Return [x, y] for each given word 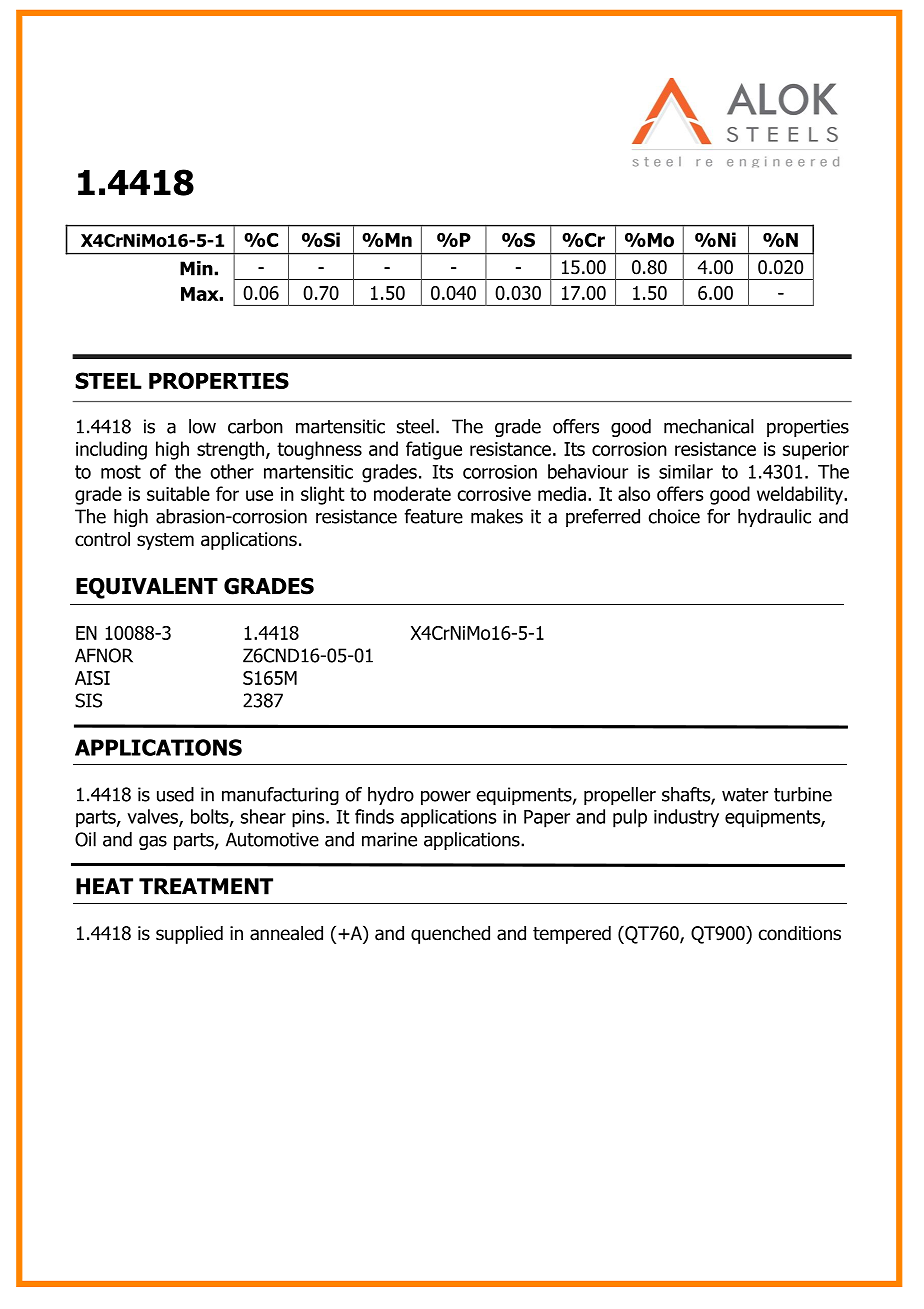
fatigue [434, 450]
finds [374, 816]
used [175, 794]
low [202, 426]
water [745, 795]
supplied [189, 935]
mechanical [709, 426]
